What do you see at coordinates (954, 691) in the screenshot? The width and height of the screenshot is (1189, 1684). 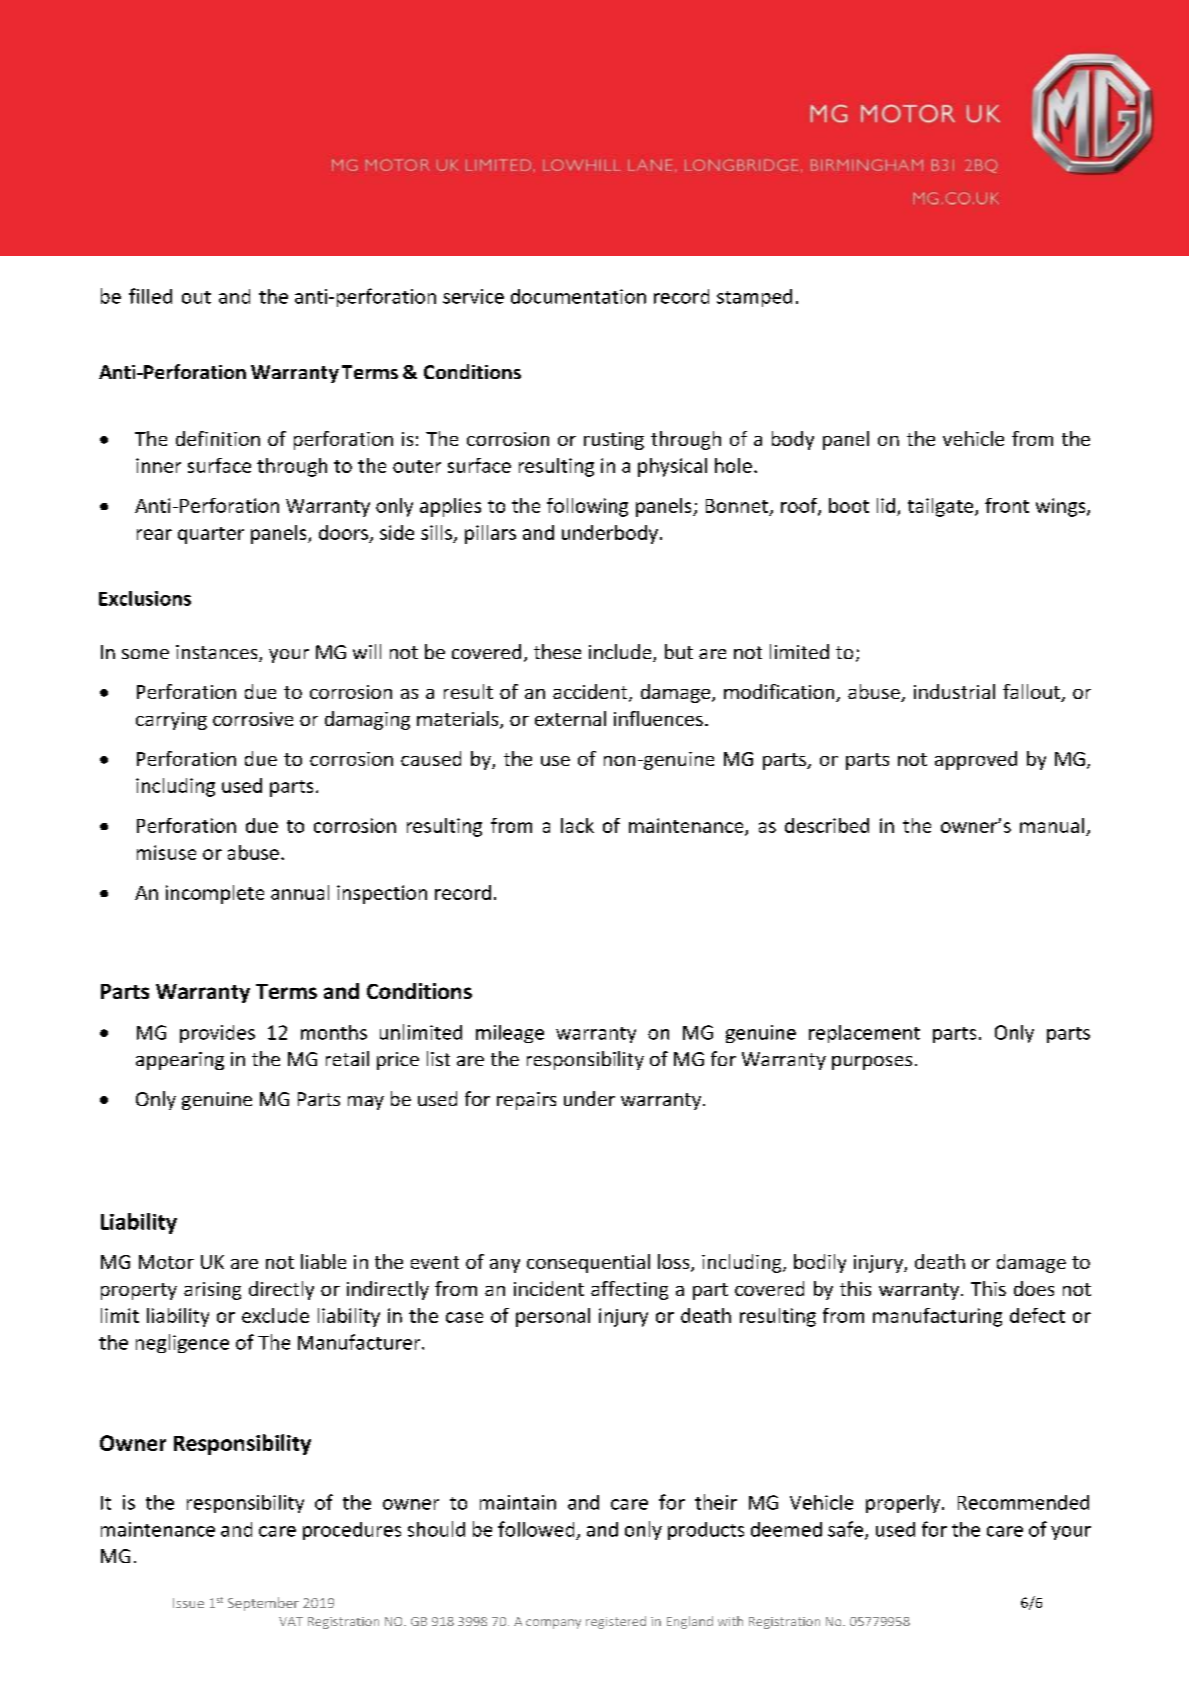 I see `industrial` at bounding box center [954, 691].
